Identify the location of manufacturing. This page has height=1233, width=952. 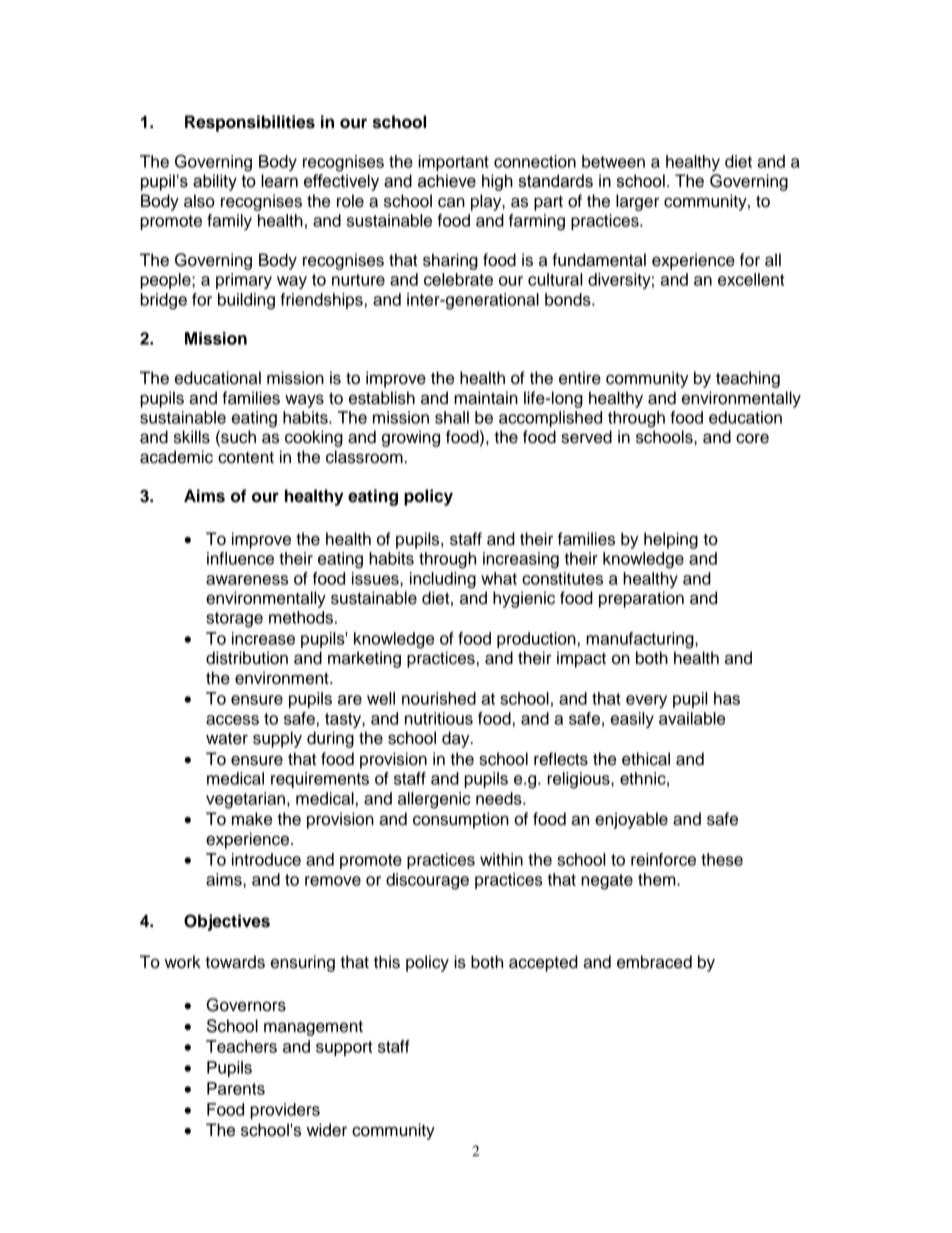
(641, 640).
